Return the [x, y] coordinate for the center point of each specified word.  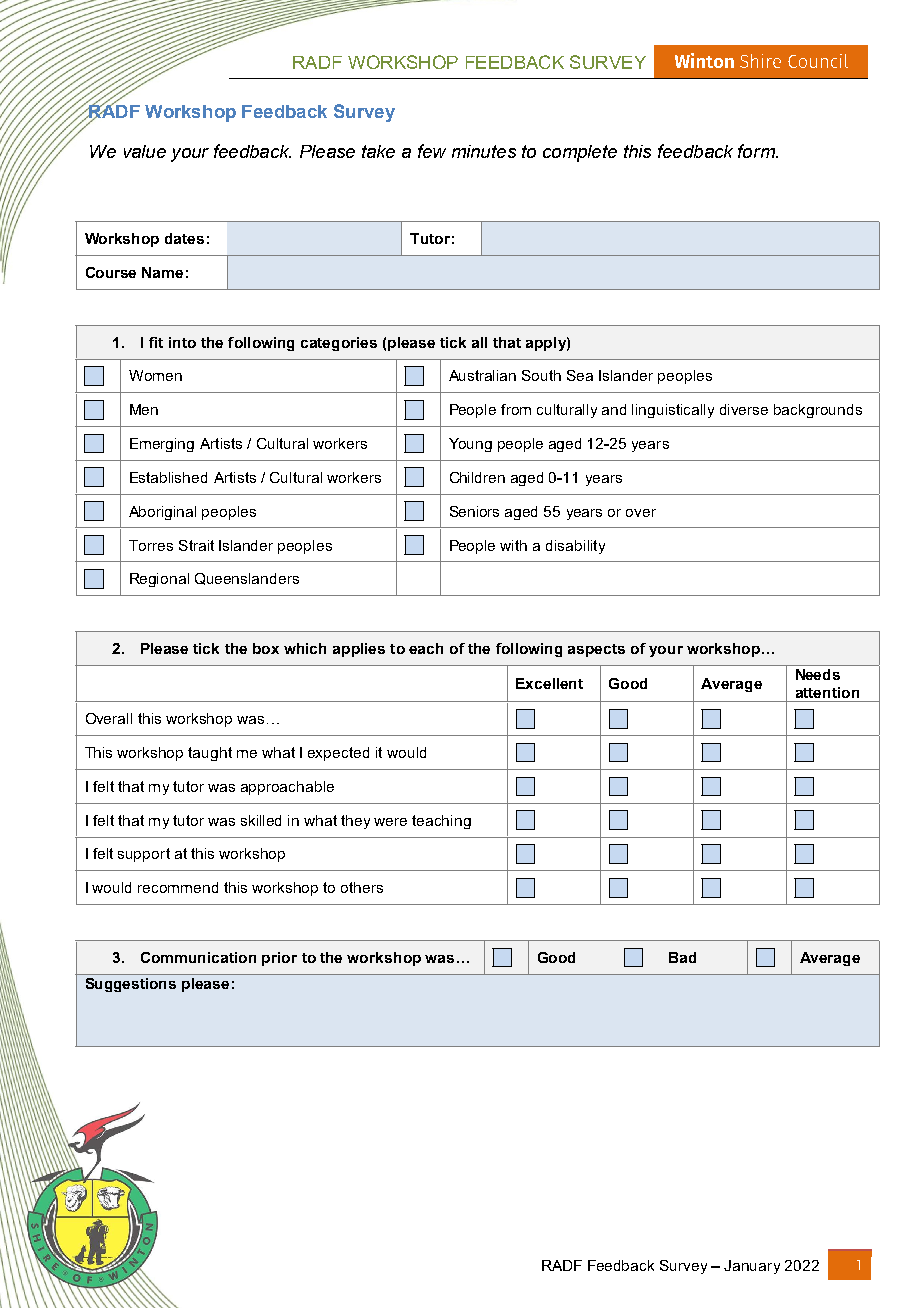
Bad [682, 957]
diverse [744, 409]
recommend [178, 887]
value [145, 151]
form [757, 151]
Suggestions [131, 985]
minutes [484, 151]
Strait [196, 545]
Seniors [474, 511]
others [362, 887]
